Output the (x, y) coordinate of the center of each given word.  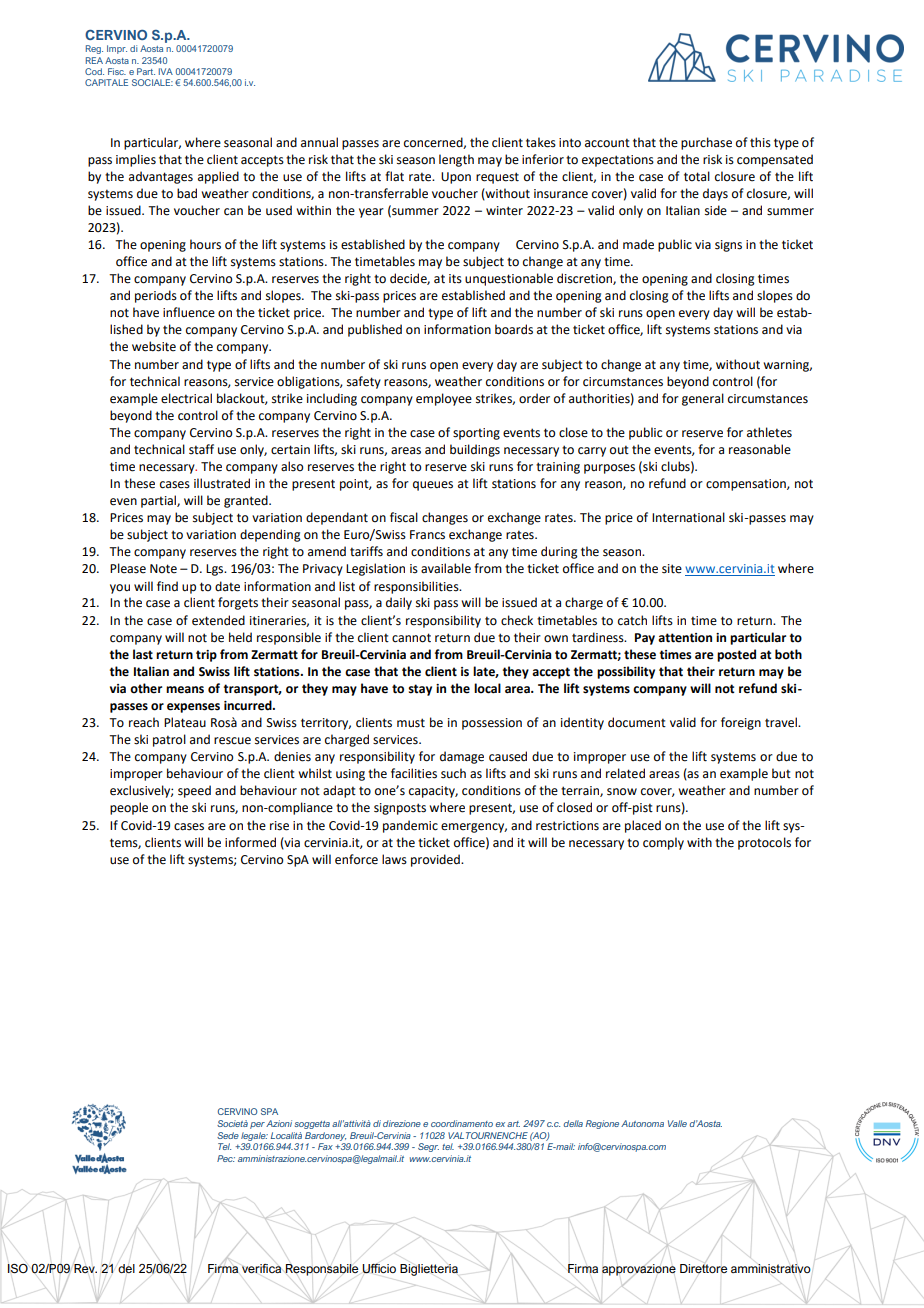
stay (420, 690)
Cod (94, 71)
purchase (706, 143)
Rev (85, 1268)
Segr (428, 1147)
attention (685, 638)
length (456, 160)
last (143, 654)
